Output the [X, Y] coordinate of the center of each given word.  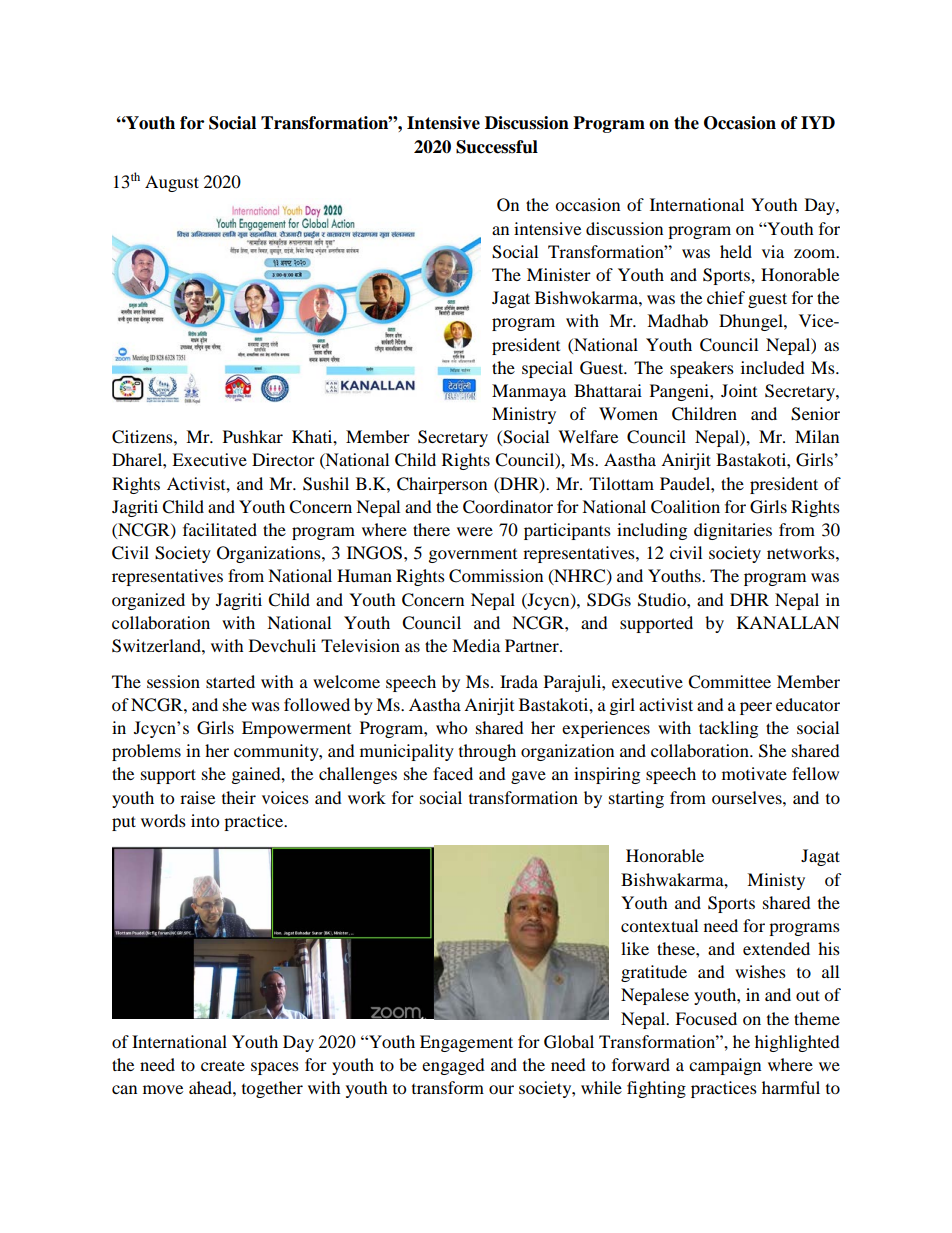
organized [148, 601]
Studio [663, 600]
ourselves [748, 797]
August [172, 183]
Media [476, 645]
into [205, 820]
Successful [497, 147]
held [736, 251]
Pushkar [253, 436]
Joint [739, 390]
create [223, 1066]
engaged [453, 1066]
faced [453, 773]
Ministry [524, 415]
